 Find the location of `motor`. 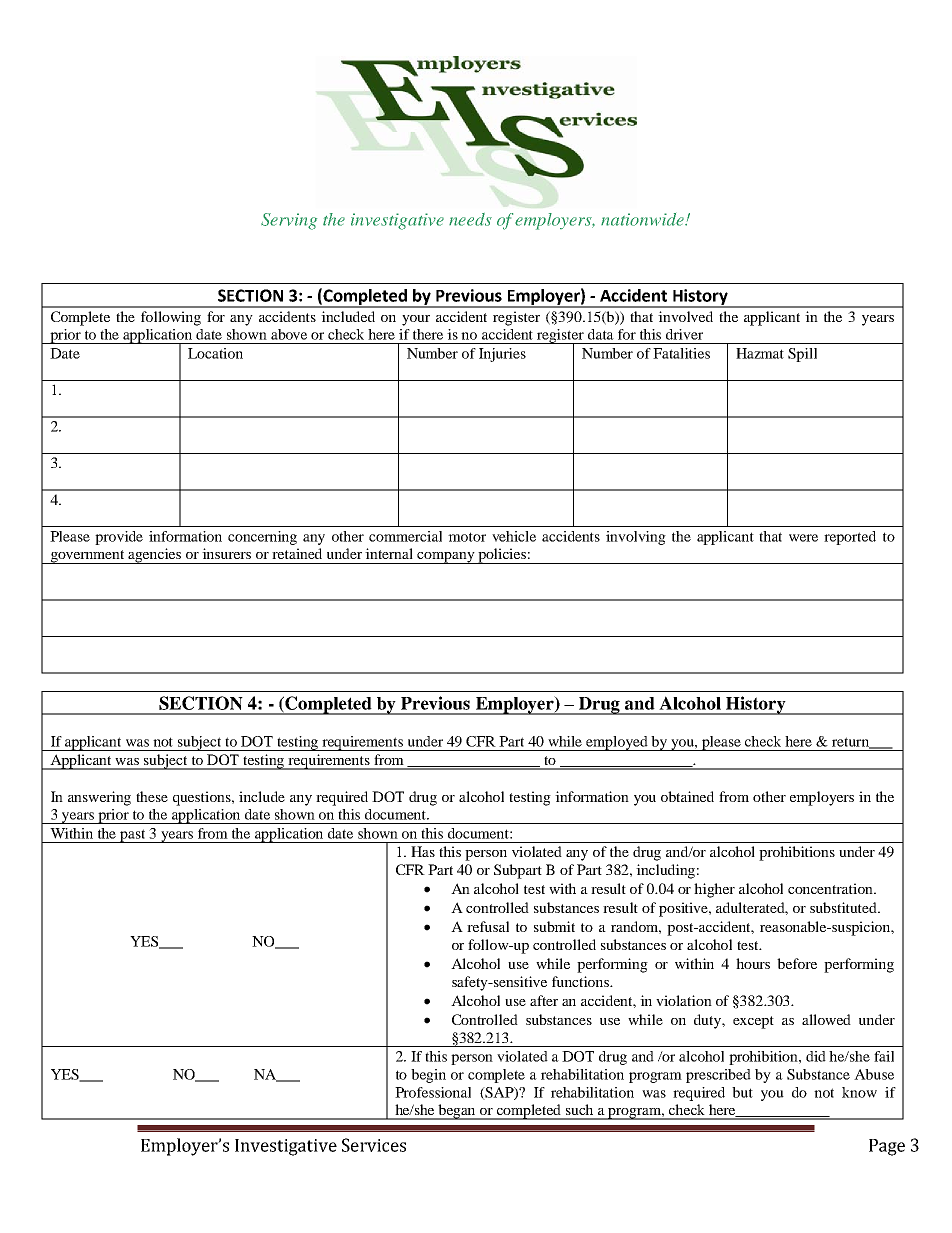

motor is located at coordinates (467, 537).
